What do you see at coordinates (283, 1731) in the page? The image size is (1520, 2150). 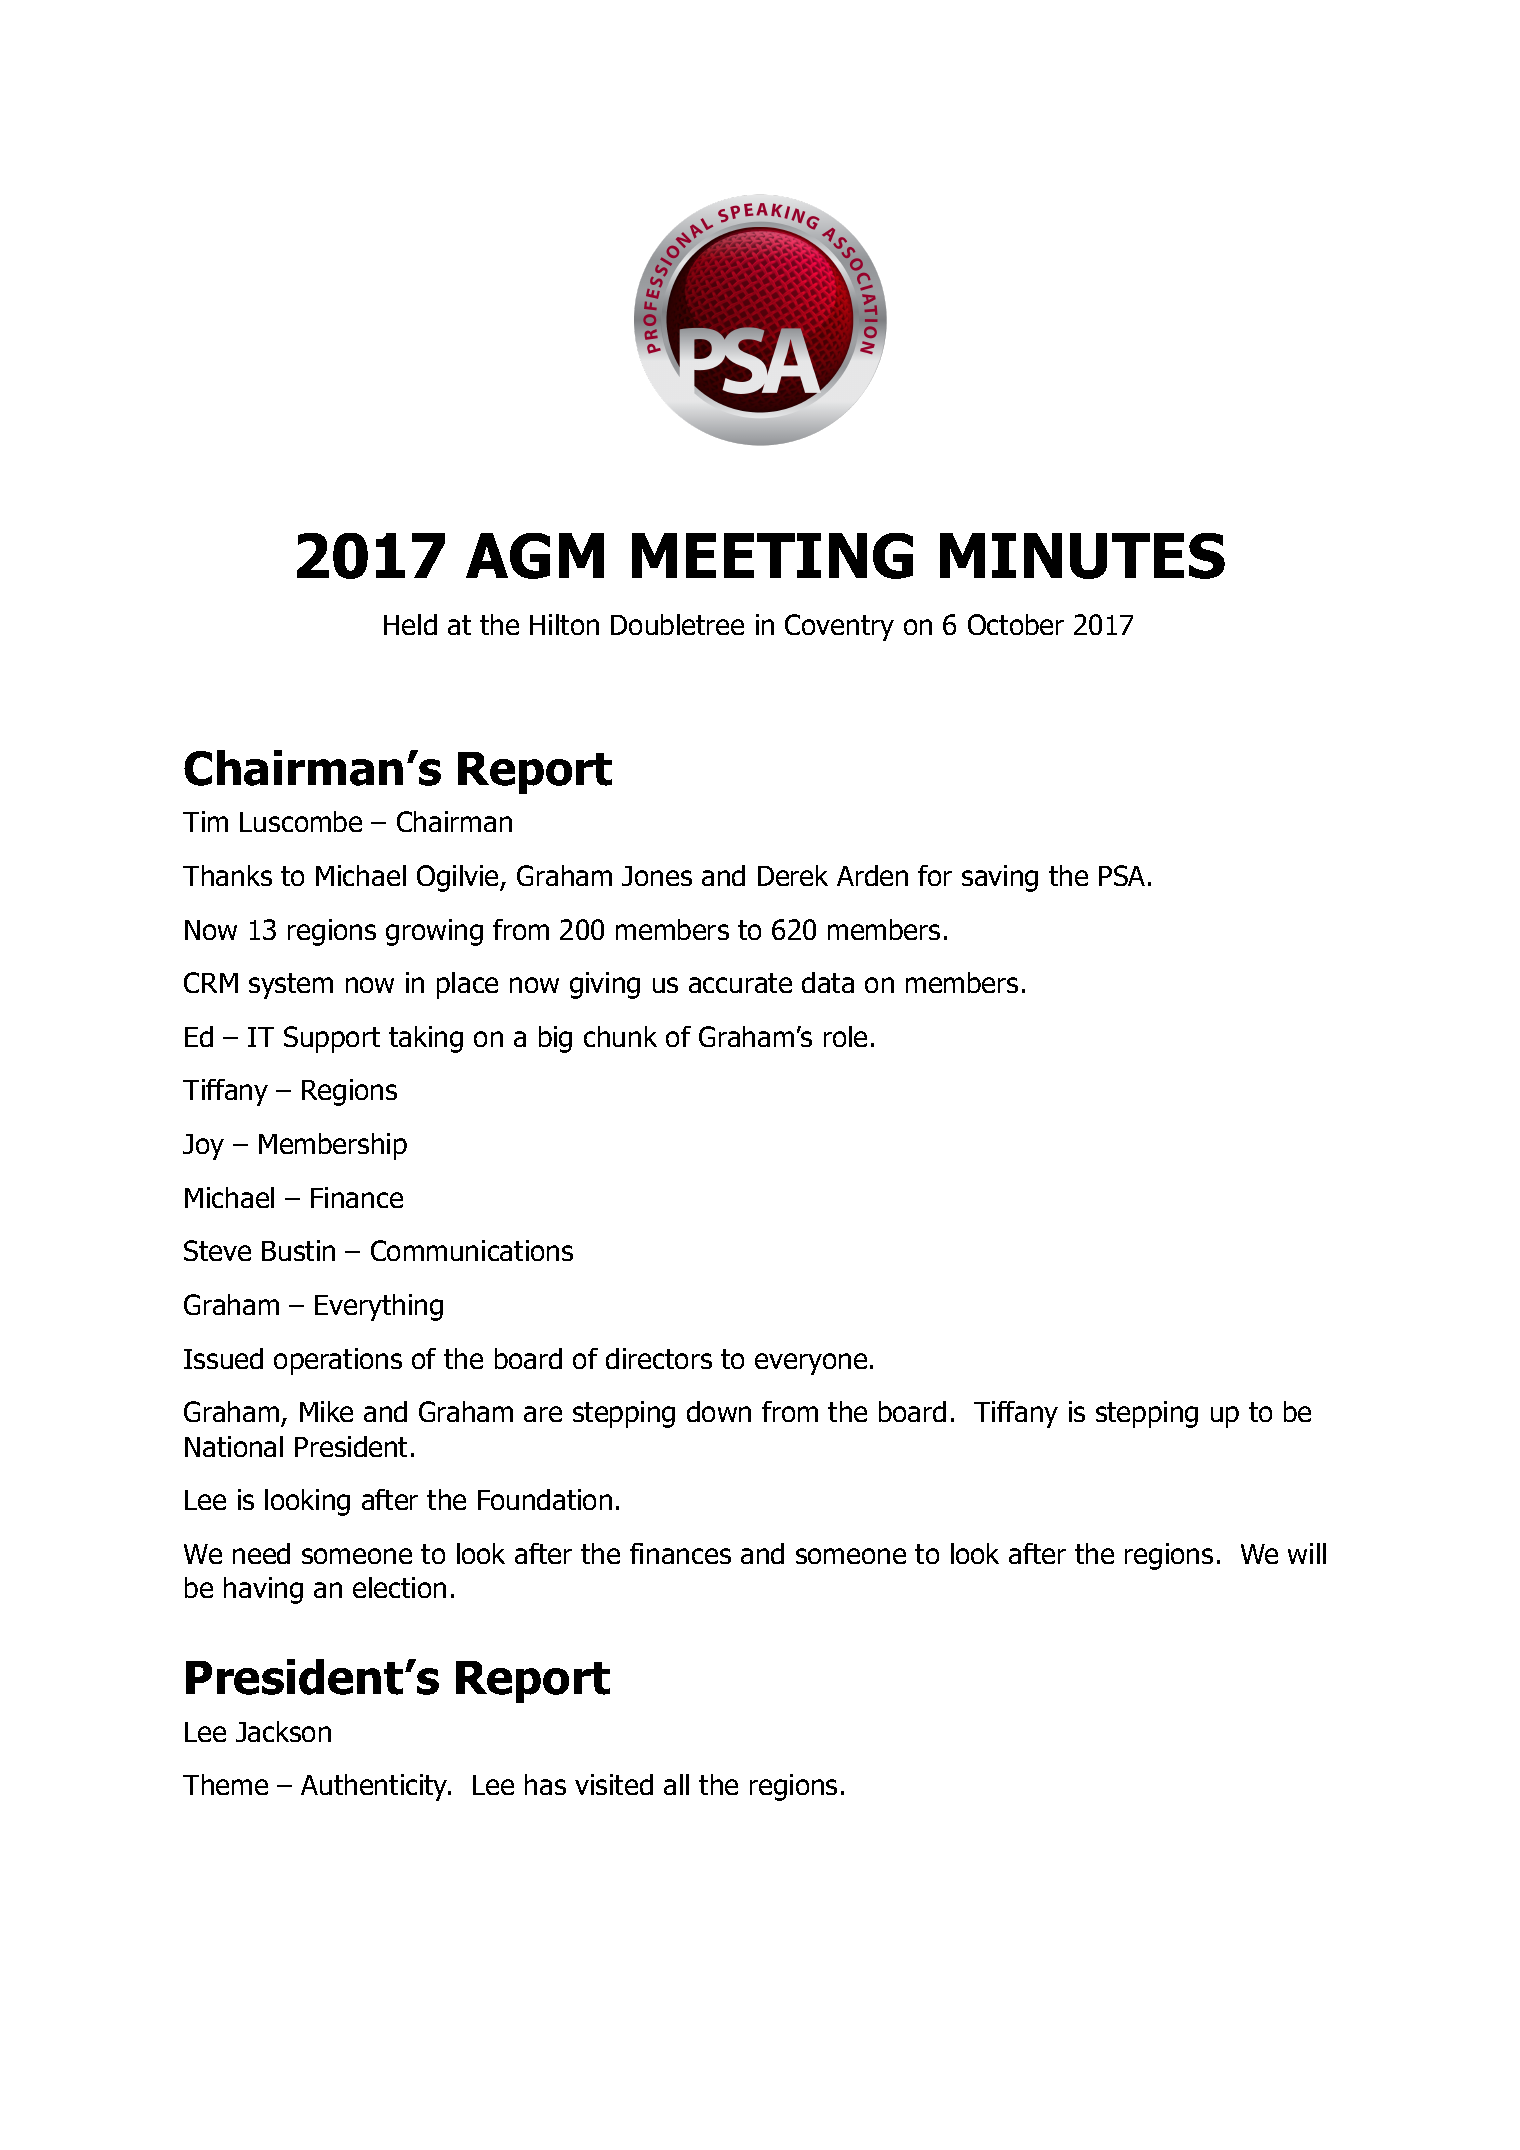 I see `Jackson` at bounding box center [283, 1731].
